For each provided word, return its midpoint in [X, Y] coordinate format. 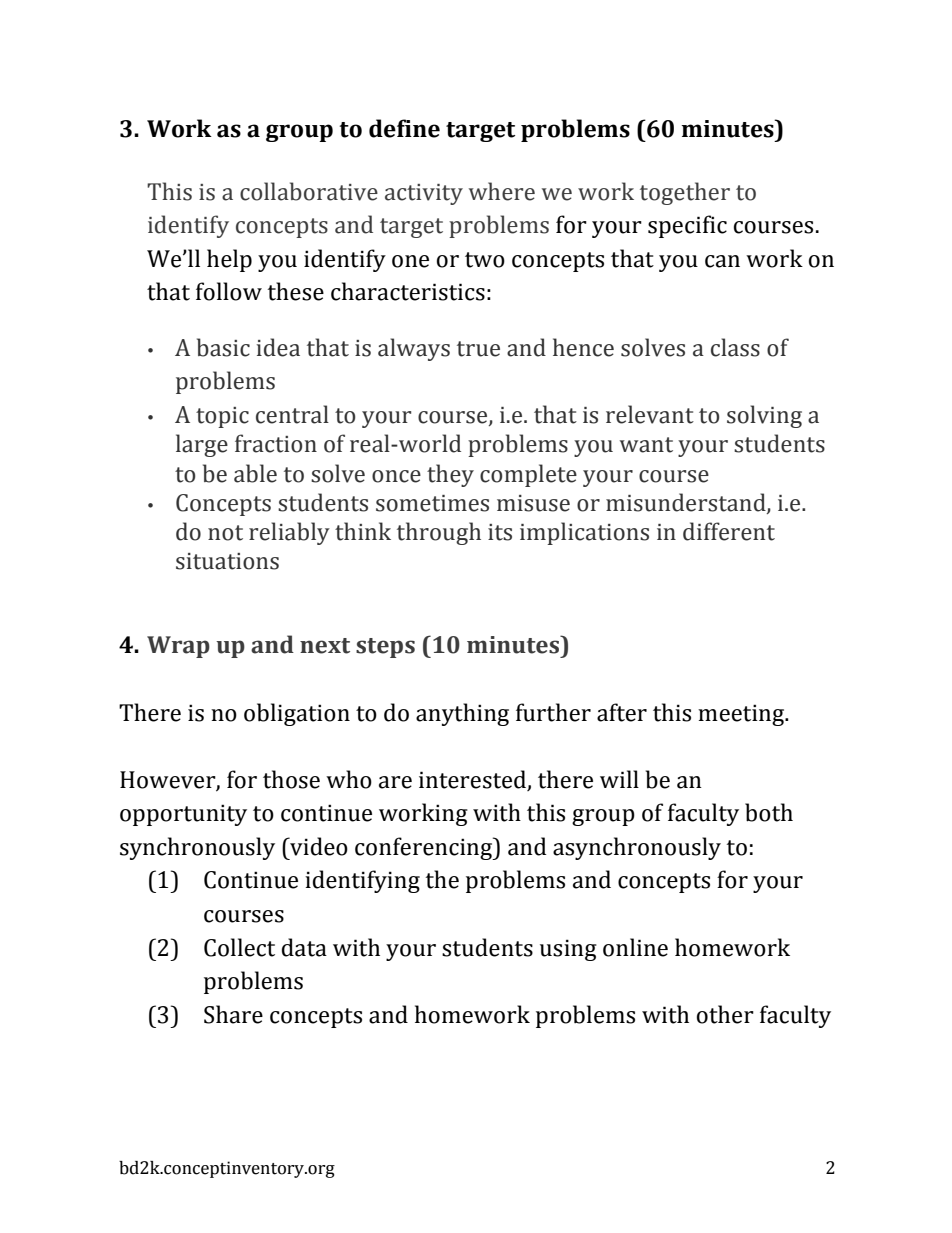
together [685, 193]
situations [227, 561]
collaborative [309, 191]
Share [233, 1014]
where [502, 191]
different [729, 531]
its [500, 532]
